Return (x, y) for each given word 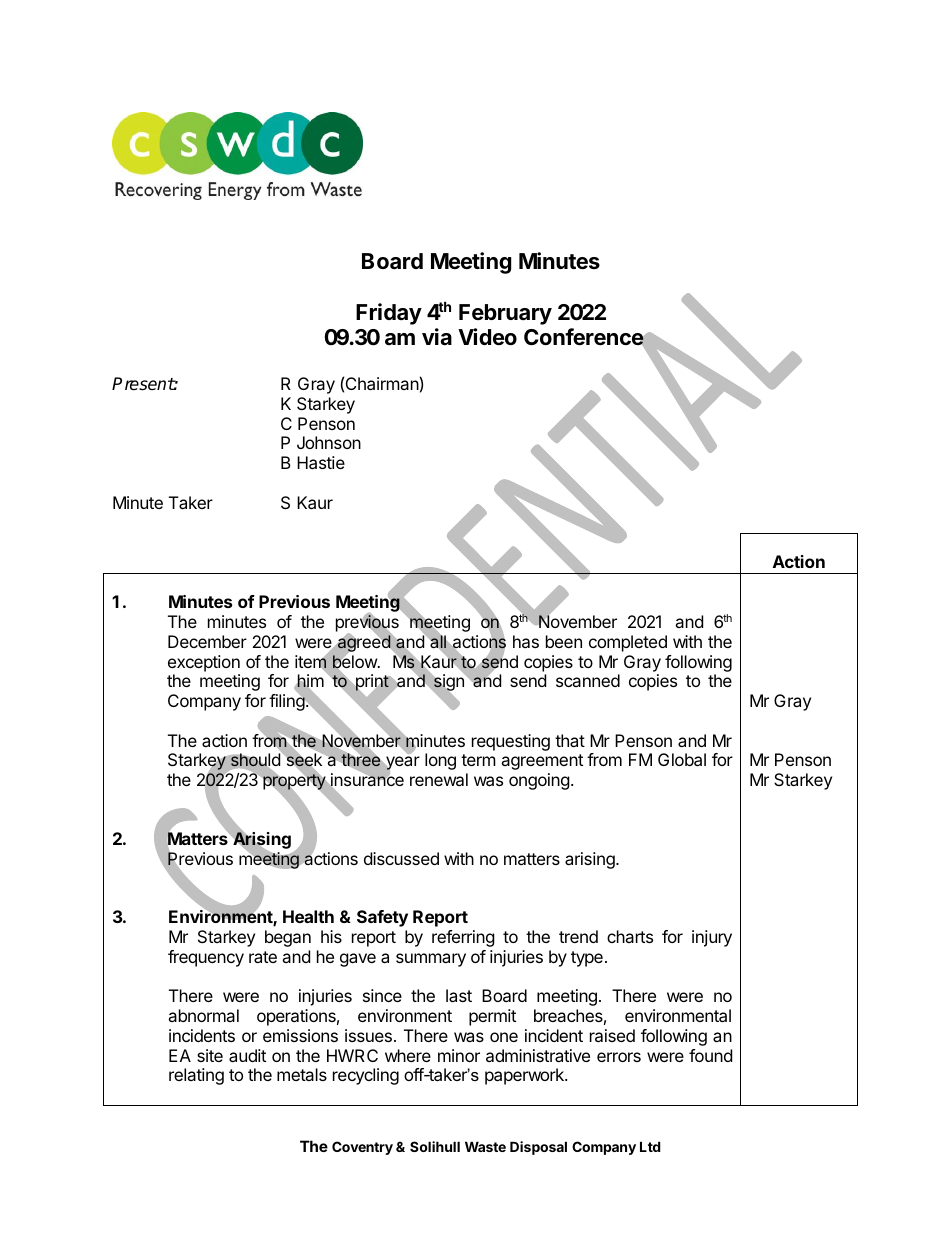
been (564, 641)
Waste (485, 1146)
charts (630, 936)
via (437, 337)
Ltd (650, 1146)
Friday (389, 314)
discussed (401, 858)
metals (302, 1074)
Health (308, 916)
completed (628, 643)
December (207, 641)
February (505, 314)
